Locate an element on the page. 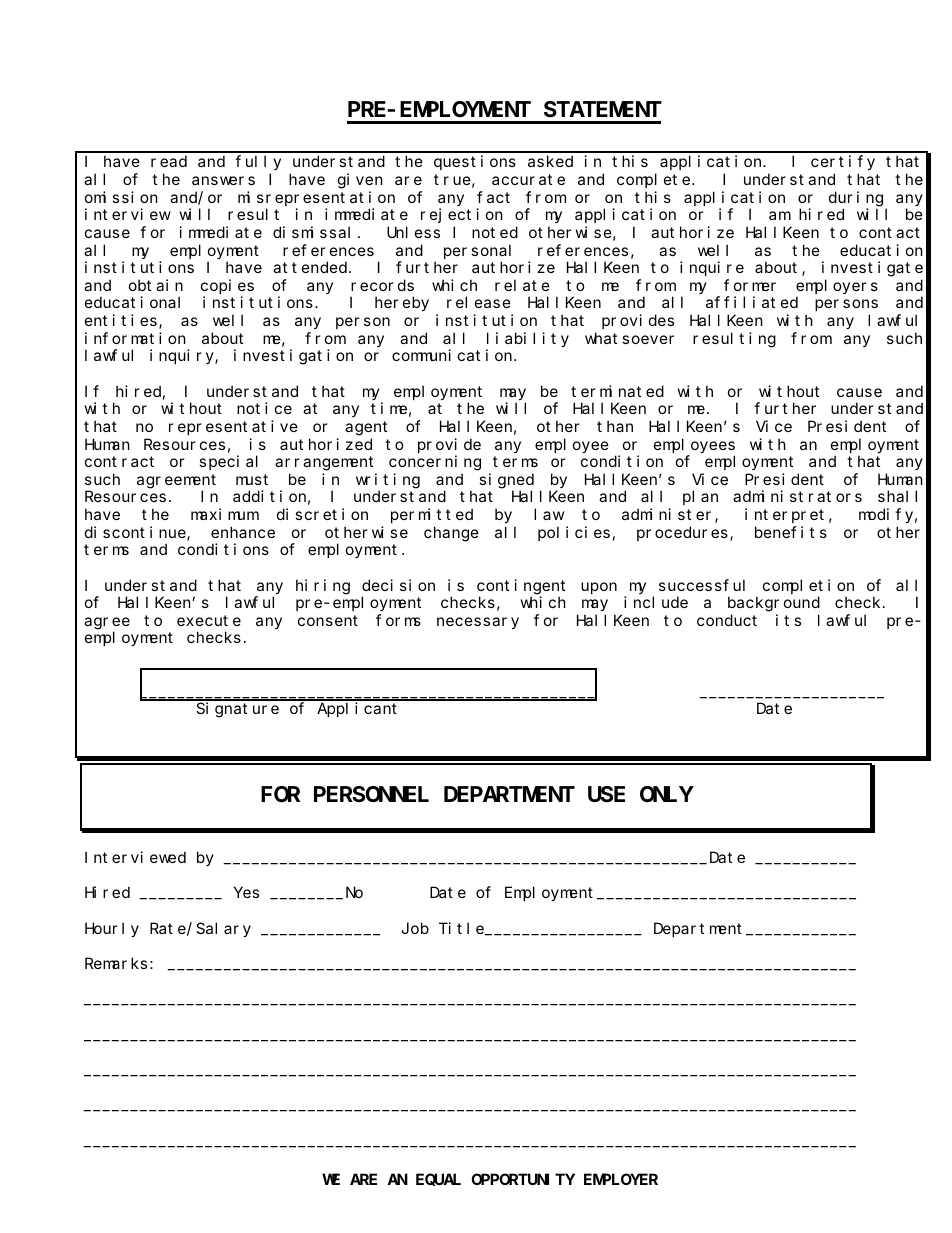 The image size is (952, 1233). during is located at coordinates (856, 199).
